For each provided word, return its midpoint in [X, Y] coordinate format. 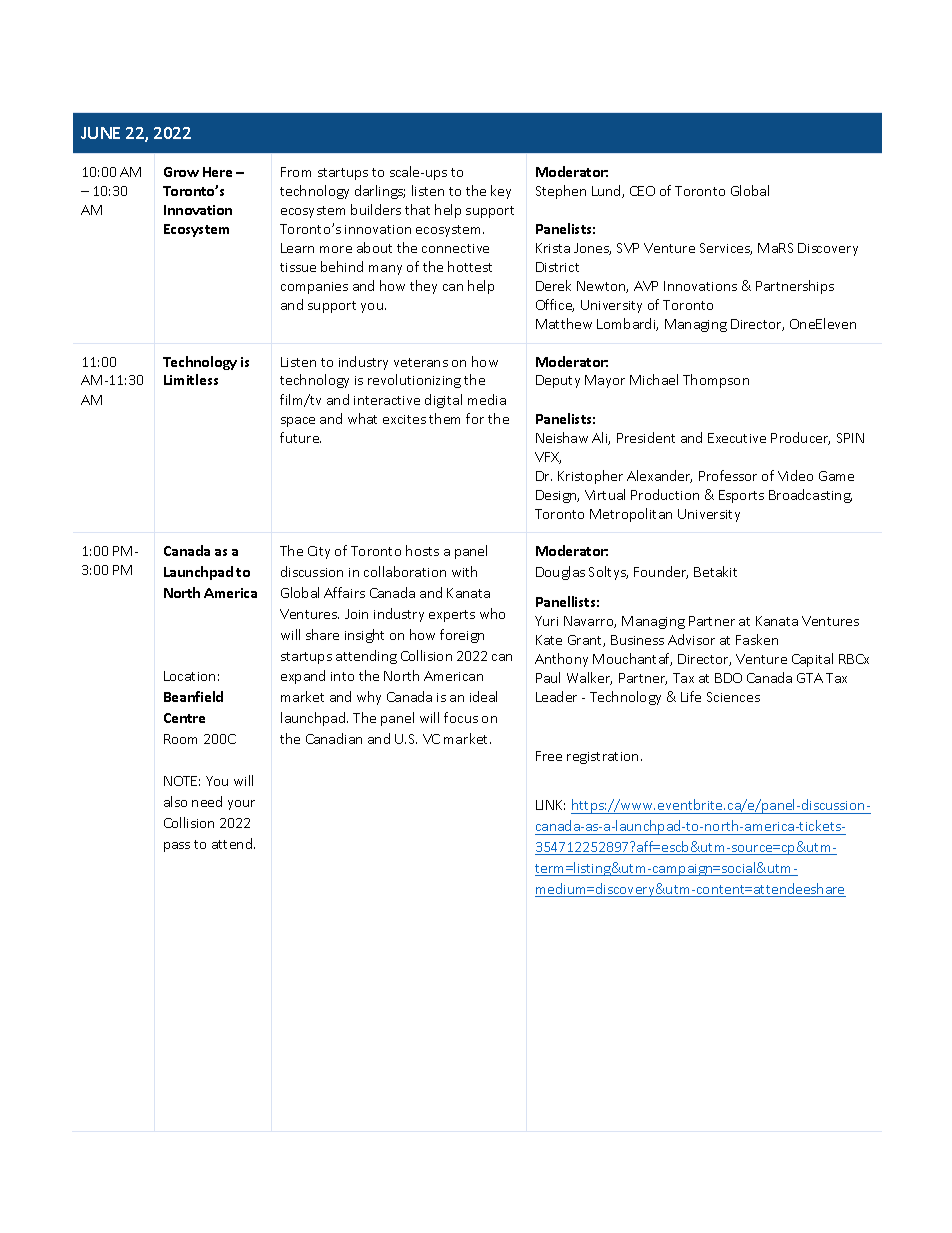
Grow [181, 172]
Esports [741, 496]
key [501, 192]
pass [177, 847]
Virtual [605, 494]
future [300, 437]
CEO [642, 191]
